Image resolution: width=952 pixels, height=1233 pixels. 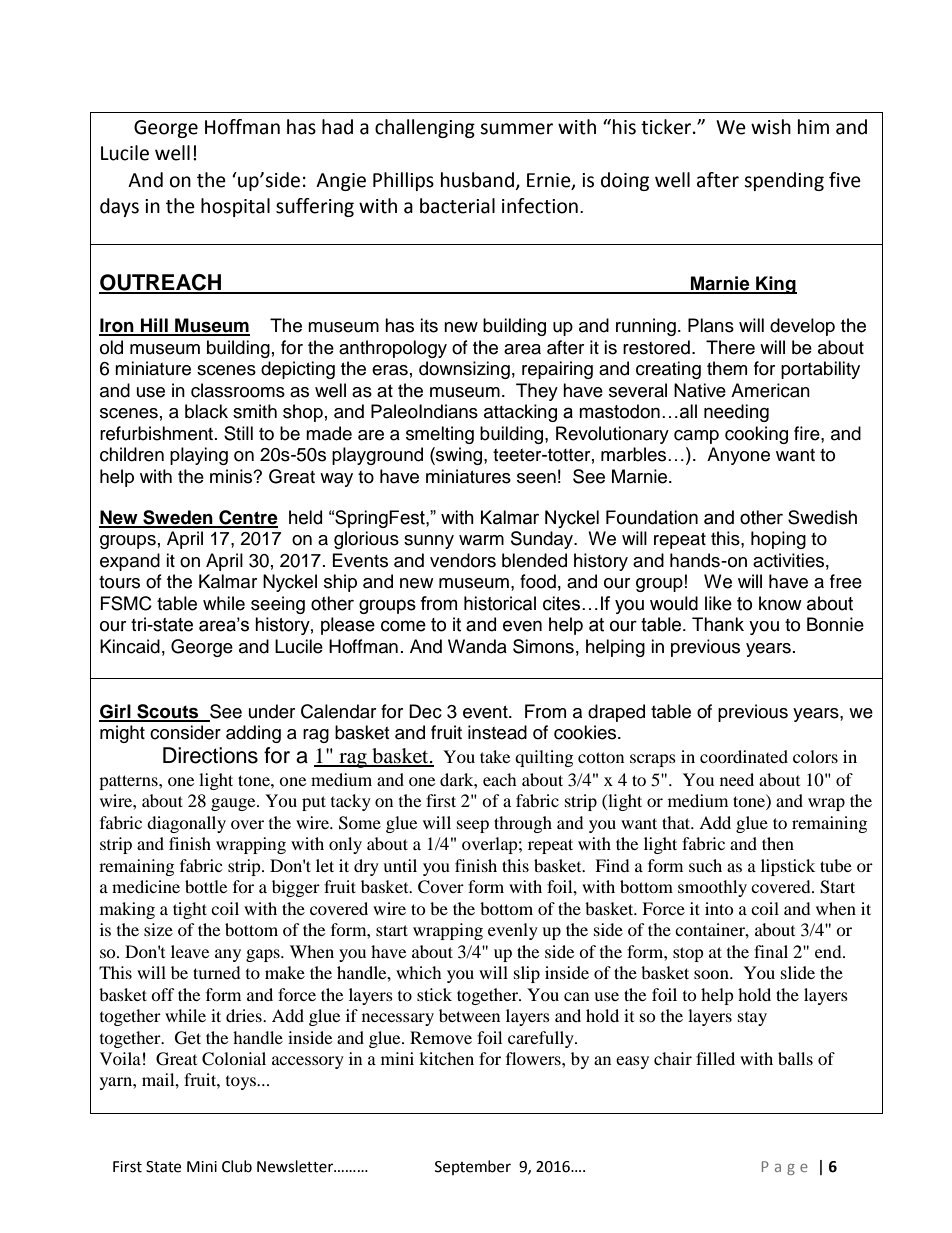 I want to click on hospital, so click(x=235, y=207).
